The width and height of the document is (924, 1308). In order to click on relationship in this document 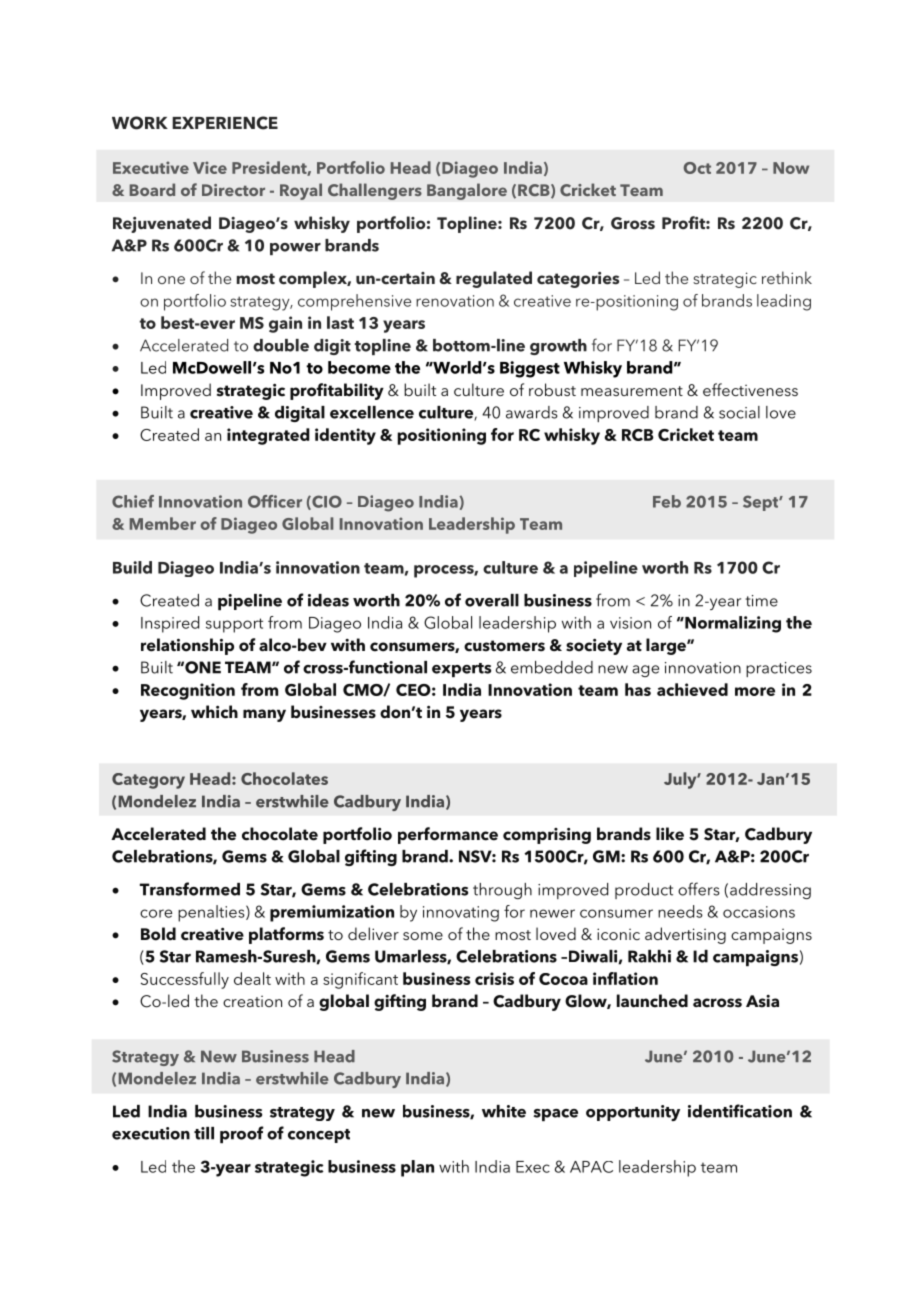, I will do `click(187, 646)`.
